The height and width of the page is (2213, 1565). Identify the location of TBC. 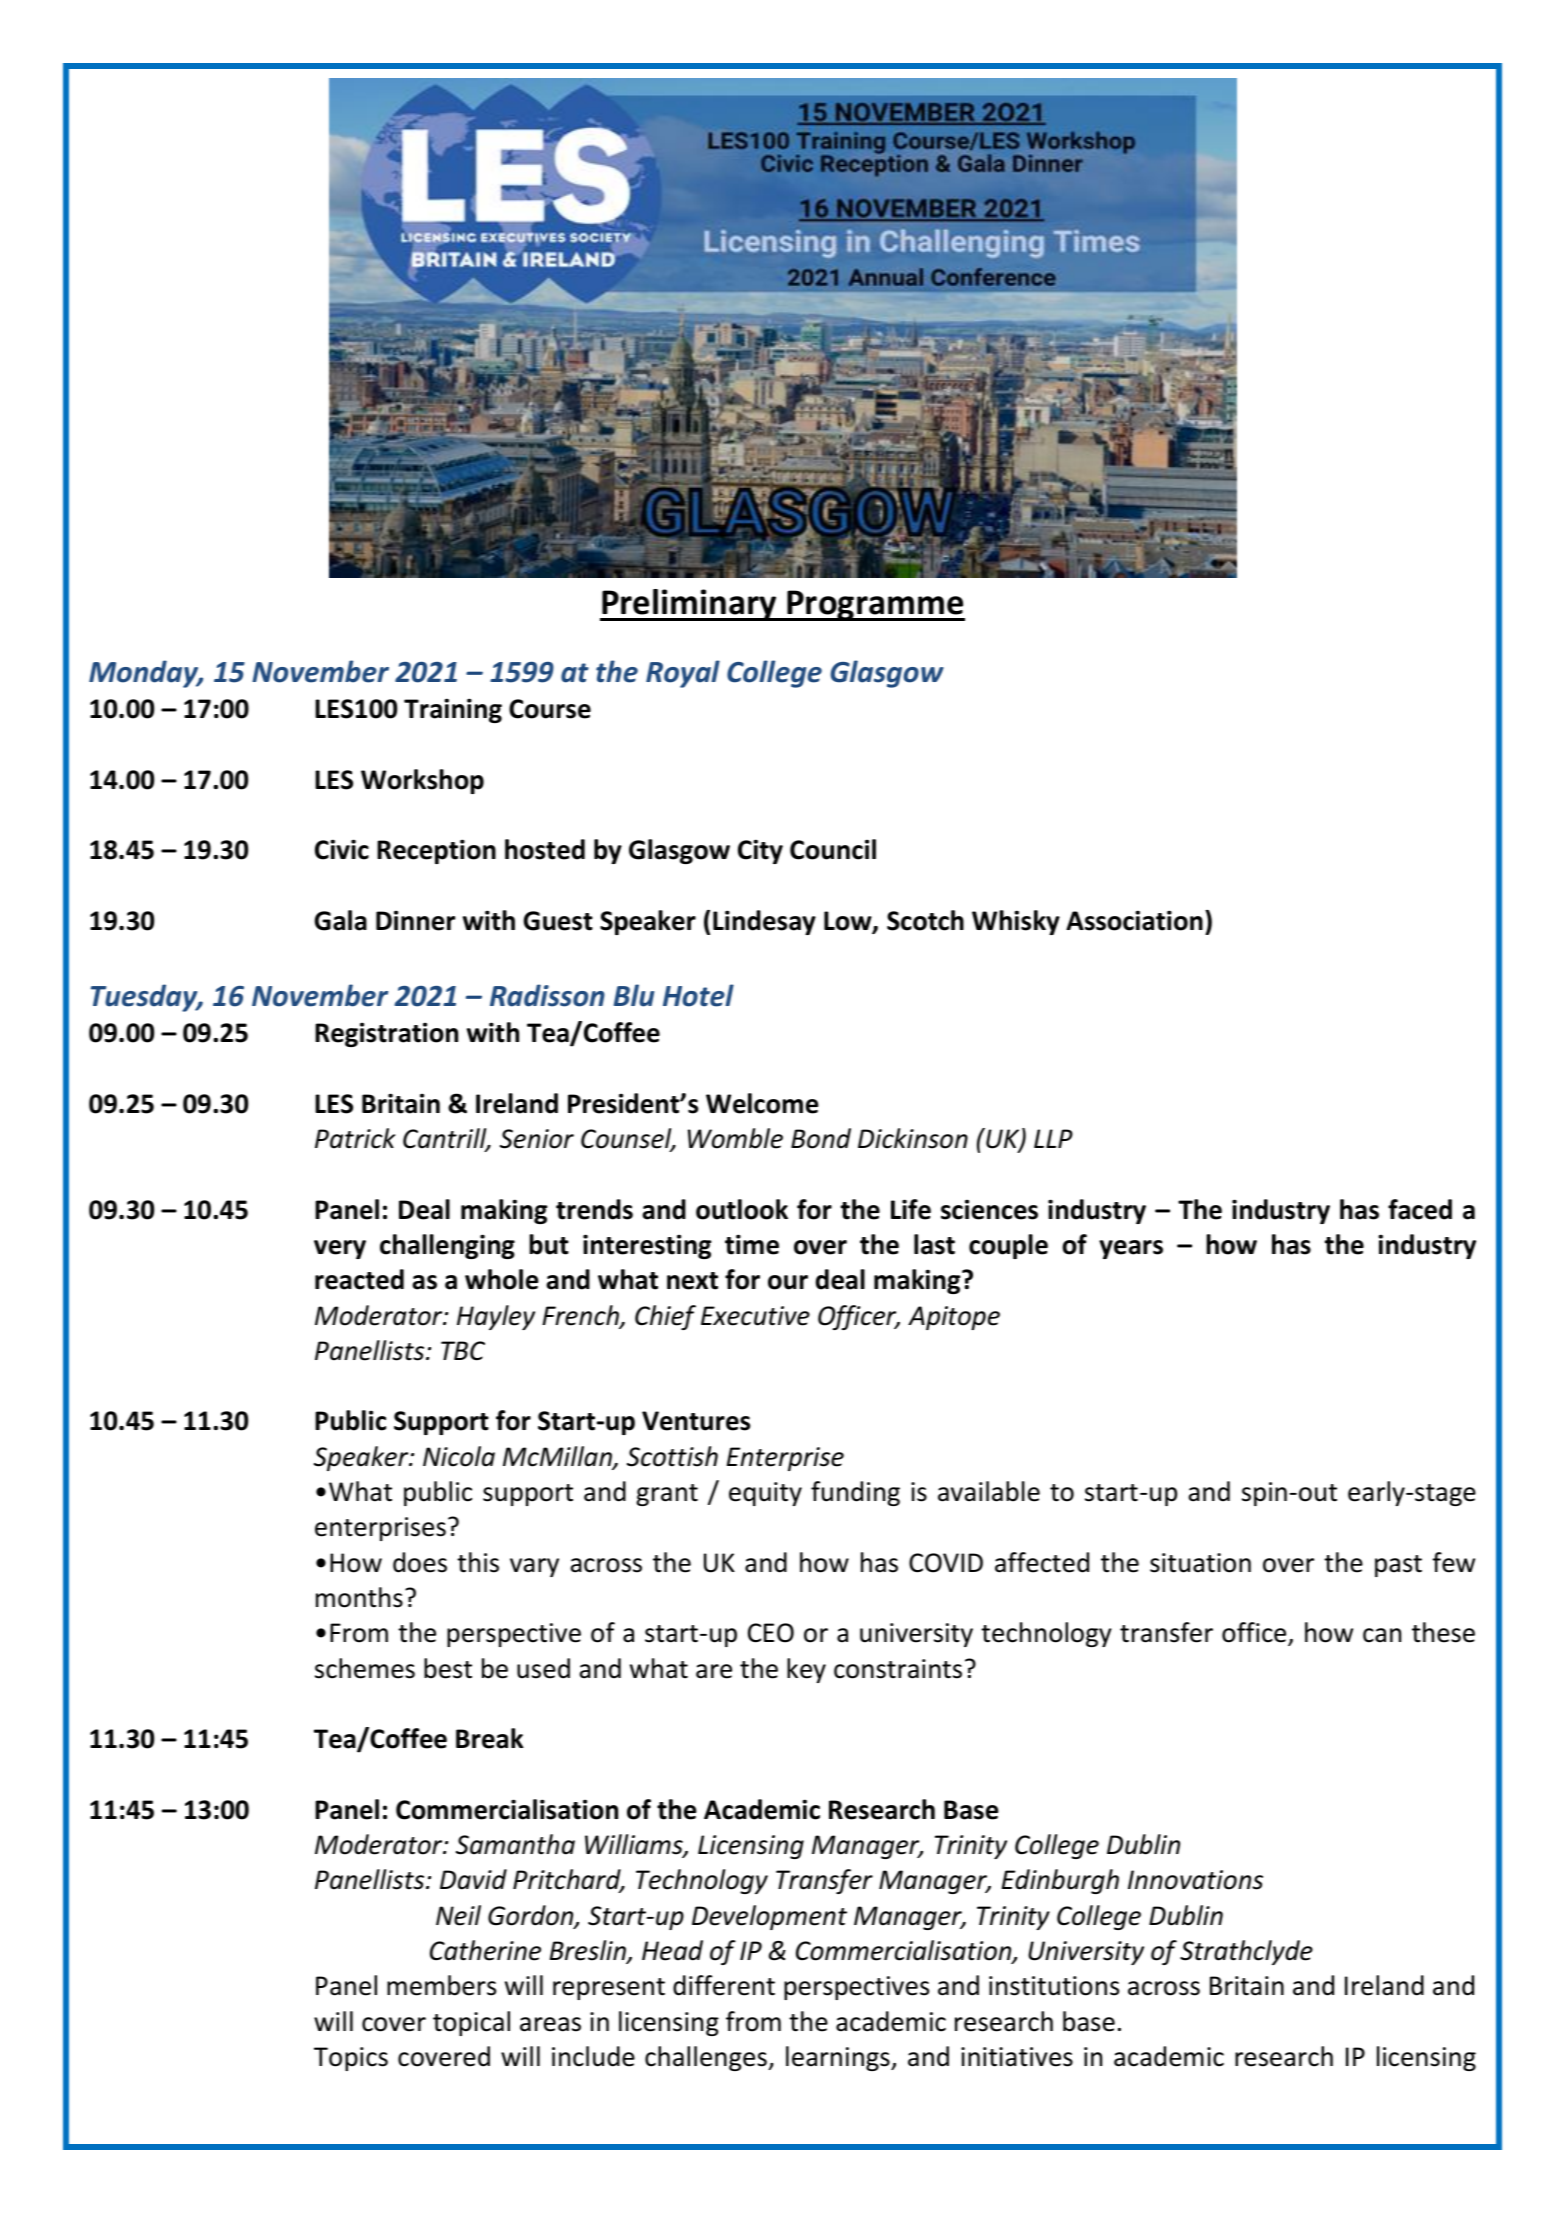
(463, 1351).
